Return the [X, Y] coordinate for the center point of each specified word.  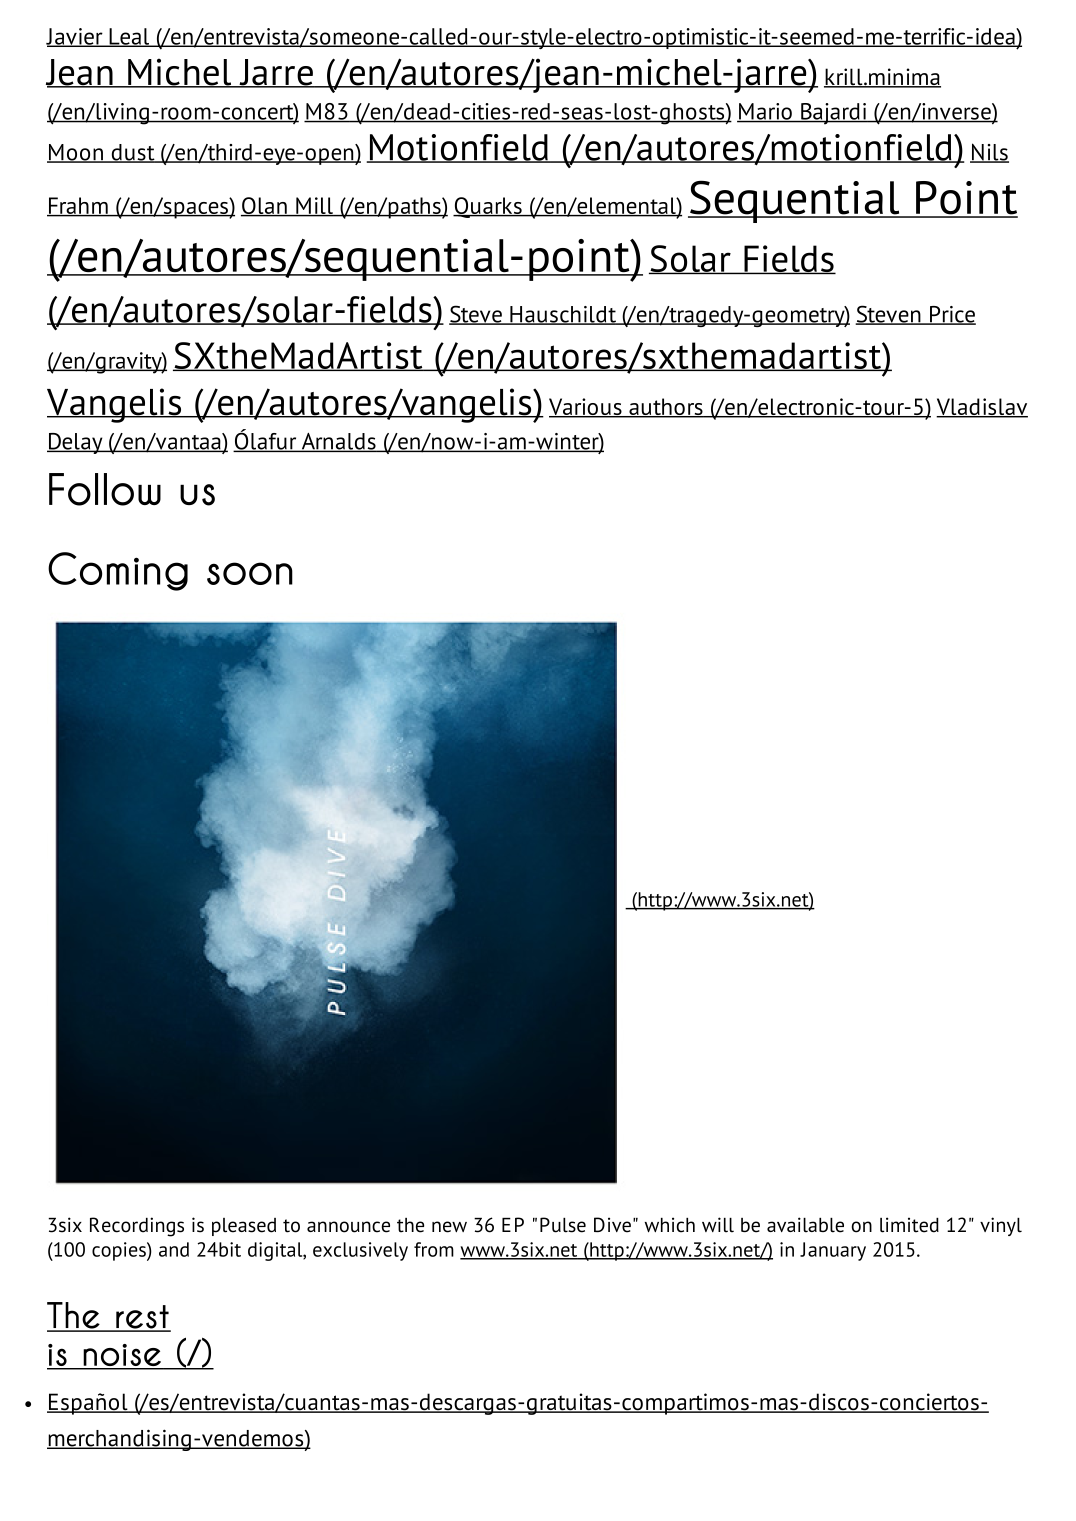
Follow [105, 489]
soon [250, 573]
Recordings [137, 1227]
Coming [118, 571]
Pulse [563, 1225]
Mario [765, 112]
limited [909, 1225]
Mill [314, 206]
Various [586, 408]
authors [666, 408]
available [805, 1225]
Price [952, 315]
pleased [244, 1227]
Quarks [488, 207]
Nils [989, 153]
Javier [75, 37]
